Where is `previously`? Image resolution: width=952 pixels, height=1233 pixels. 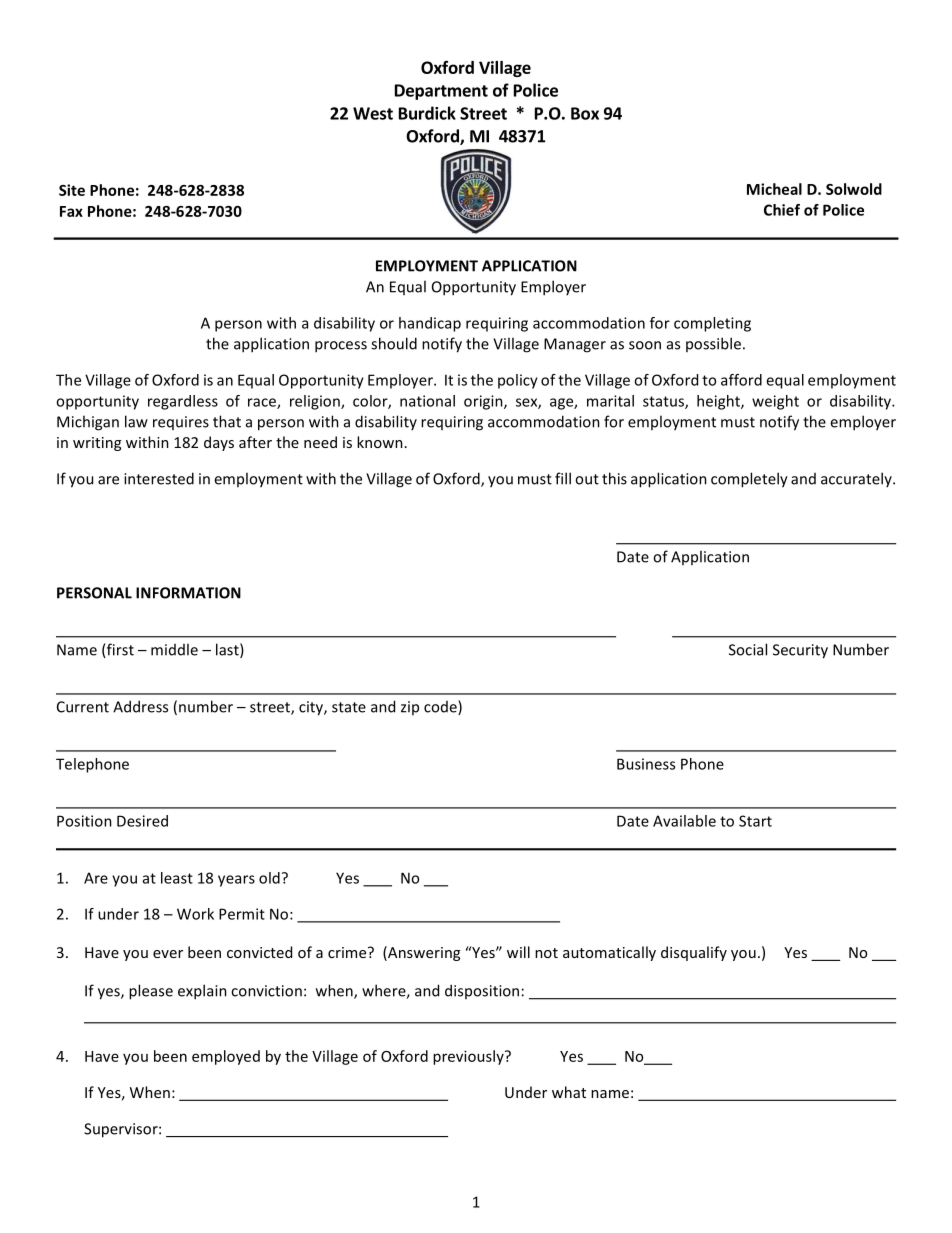 previously is located at coordinates (469, 1057).
